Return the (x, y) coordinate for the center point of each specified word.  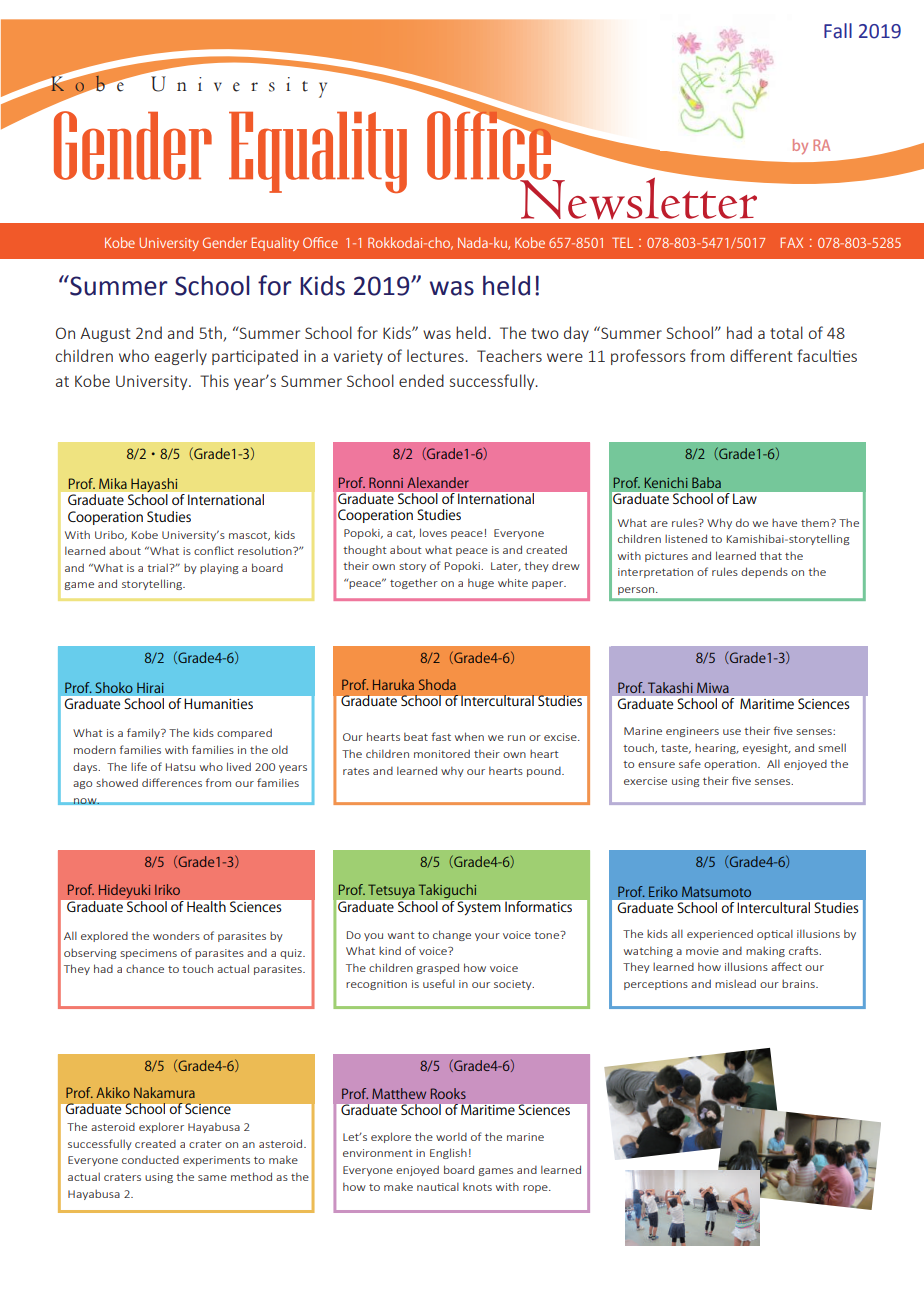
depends (764, 572)
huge (481, 583)
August (105, 334)
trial (158, 567)
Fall (838, 31)
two (545, 333)
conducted (150, 1160)
